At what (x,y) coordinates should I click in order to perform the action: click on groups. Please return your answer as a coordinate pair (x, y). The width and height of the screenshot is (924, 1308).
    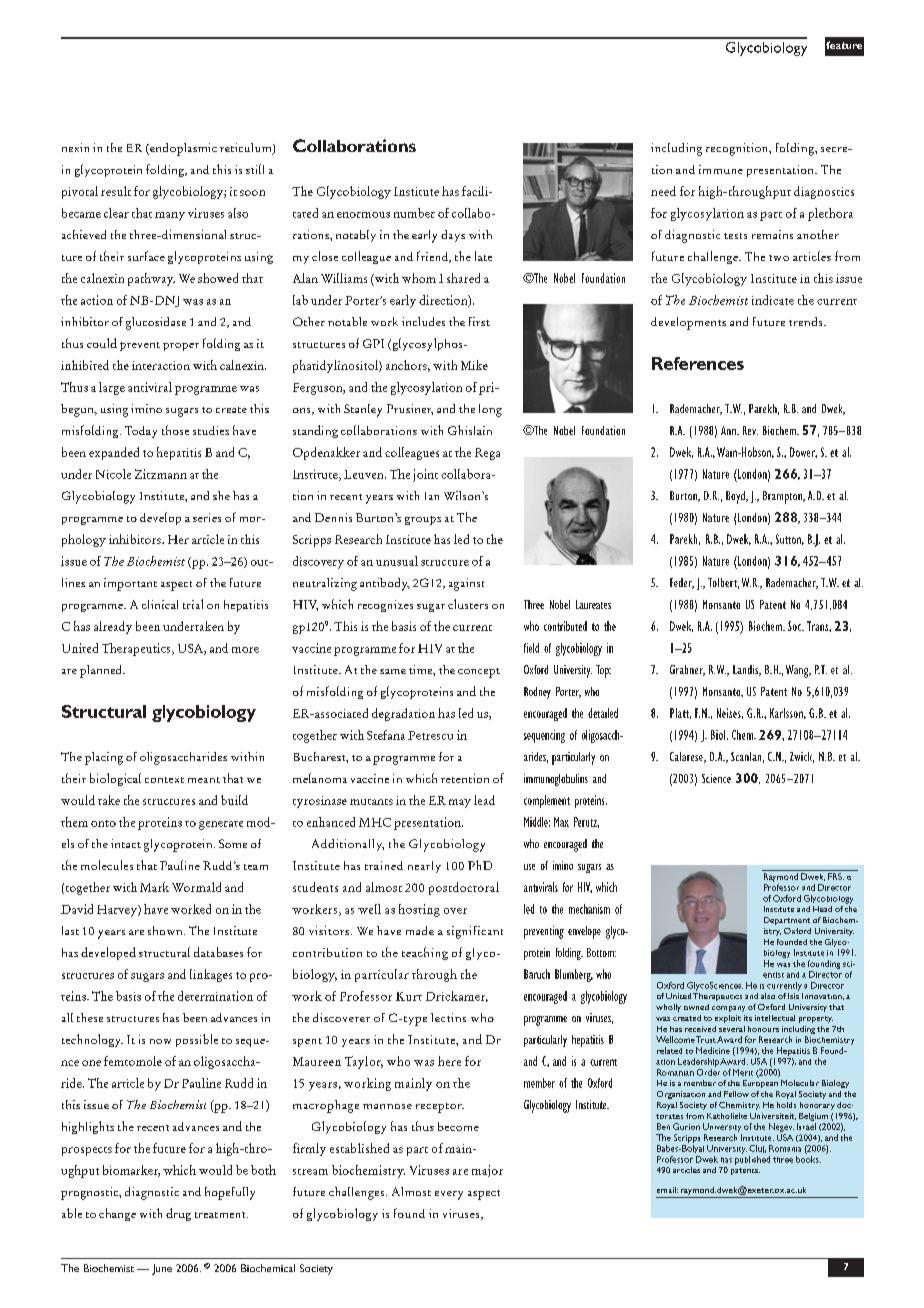
    Looking at the image, I should click on (423, 520).
